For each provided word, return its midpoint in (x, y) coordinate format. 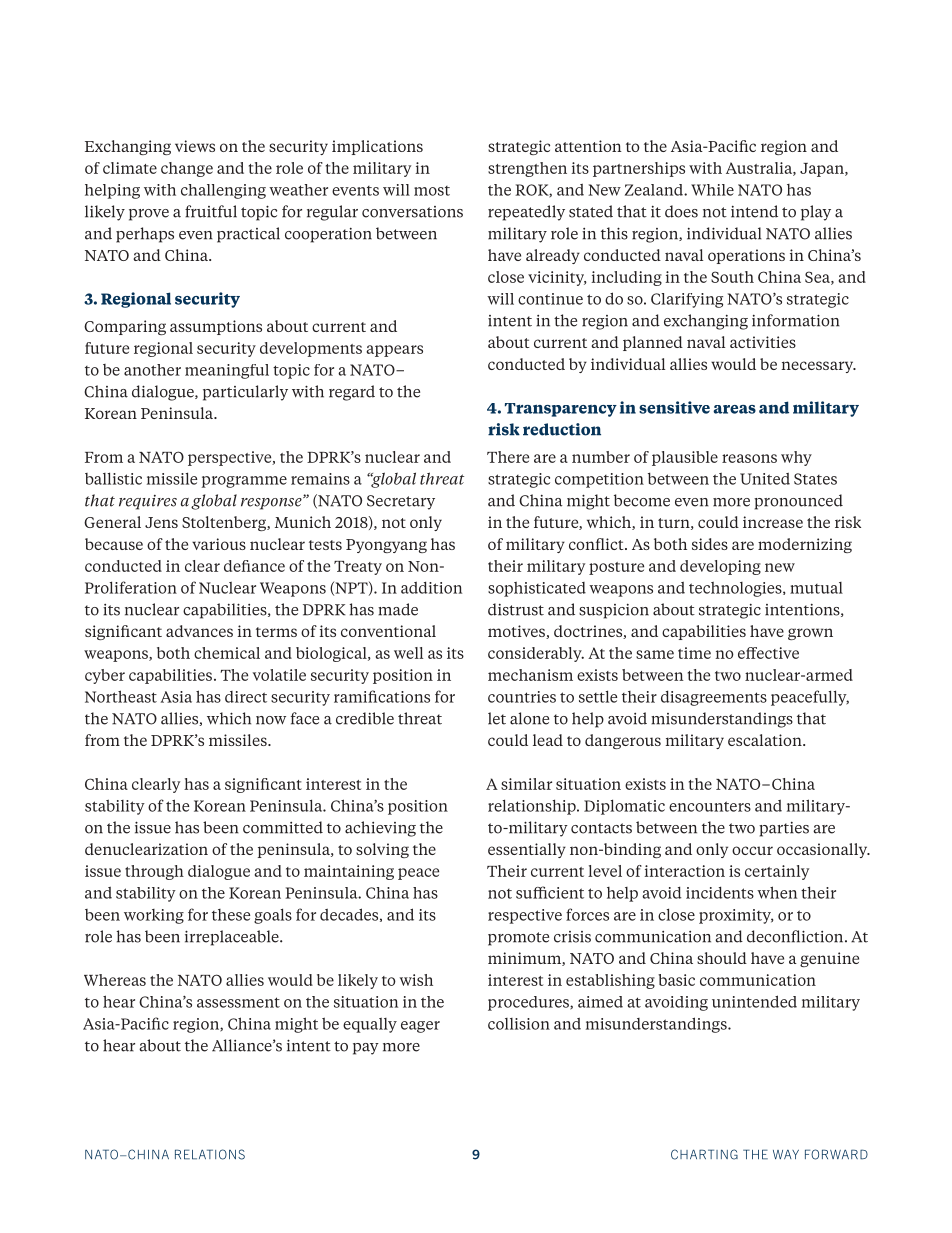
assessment (238, 1002)
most (432, 191)
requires (148, 502)
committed (283, 827)
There (508, 457)
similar (526, 784)
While (712, 190)
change (187, 169)
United (765, 479)
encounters (710, 806)
